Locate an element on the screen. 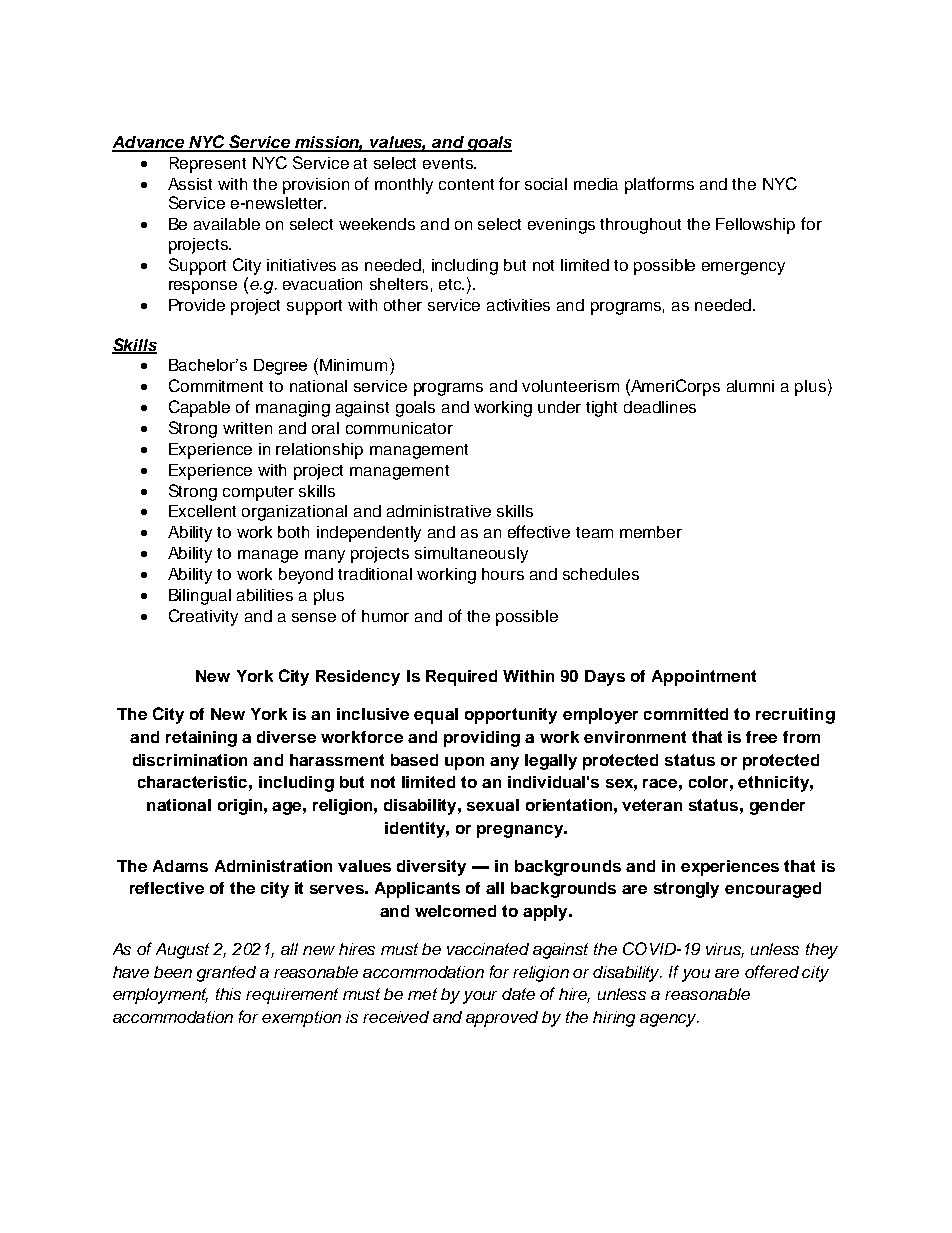  retaining is located at coordinates (201, 739).
